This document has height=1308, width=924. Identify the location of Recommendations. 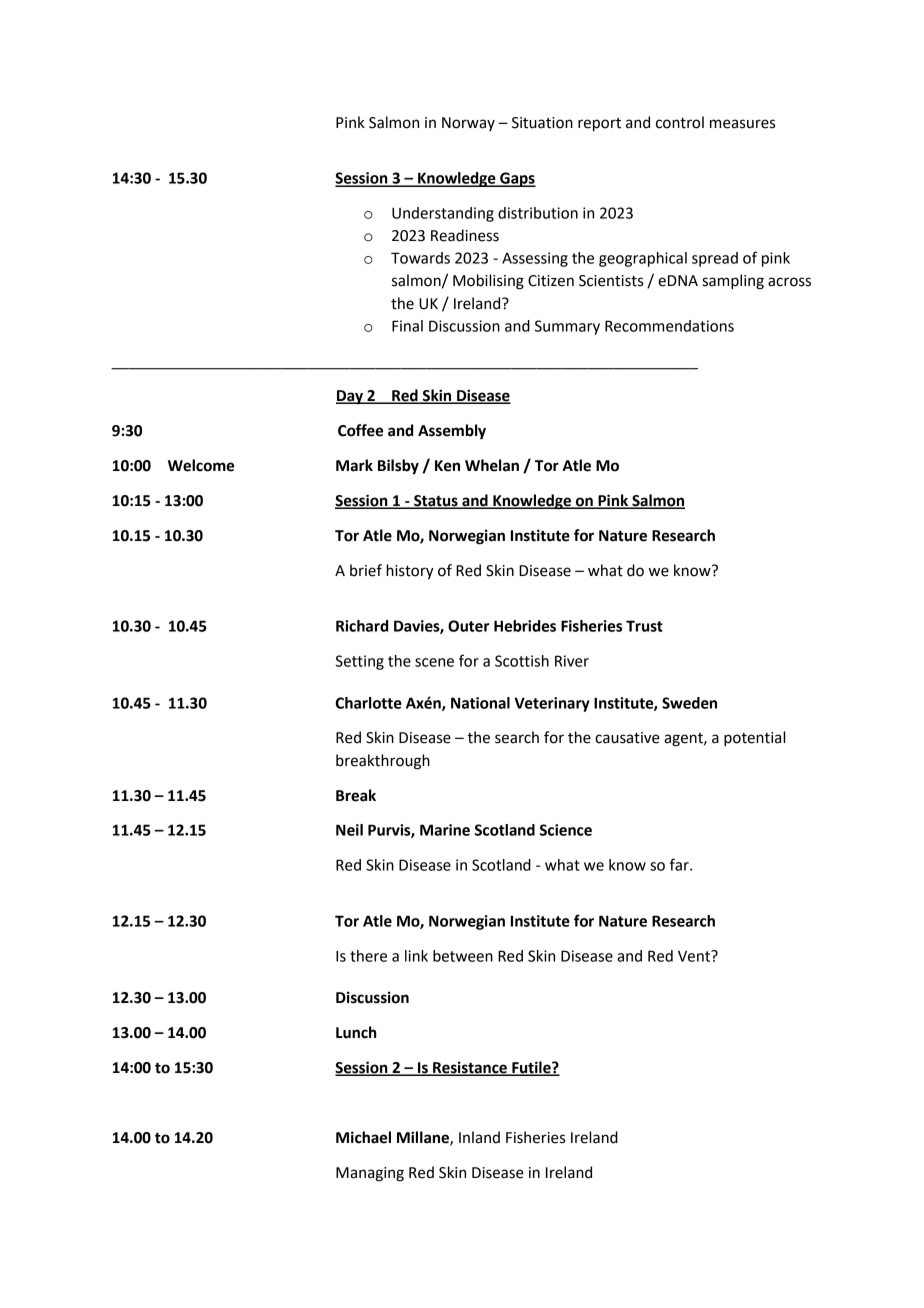
(669, 326).
